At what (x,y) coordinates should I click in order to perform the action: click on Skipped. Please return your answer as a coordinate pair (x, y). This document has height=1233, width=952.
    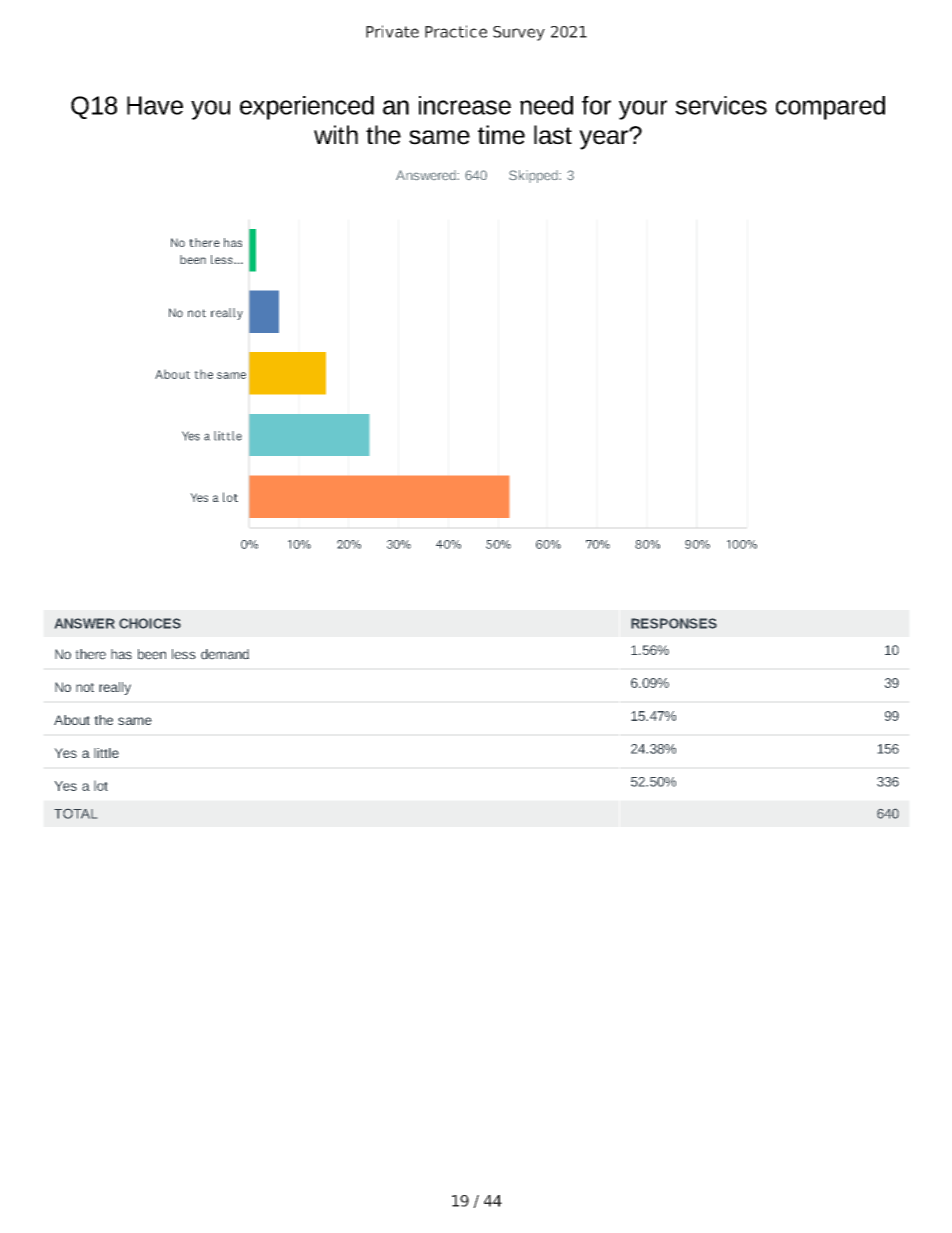
    Looking at the image, I should click on (534, 176).
